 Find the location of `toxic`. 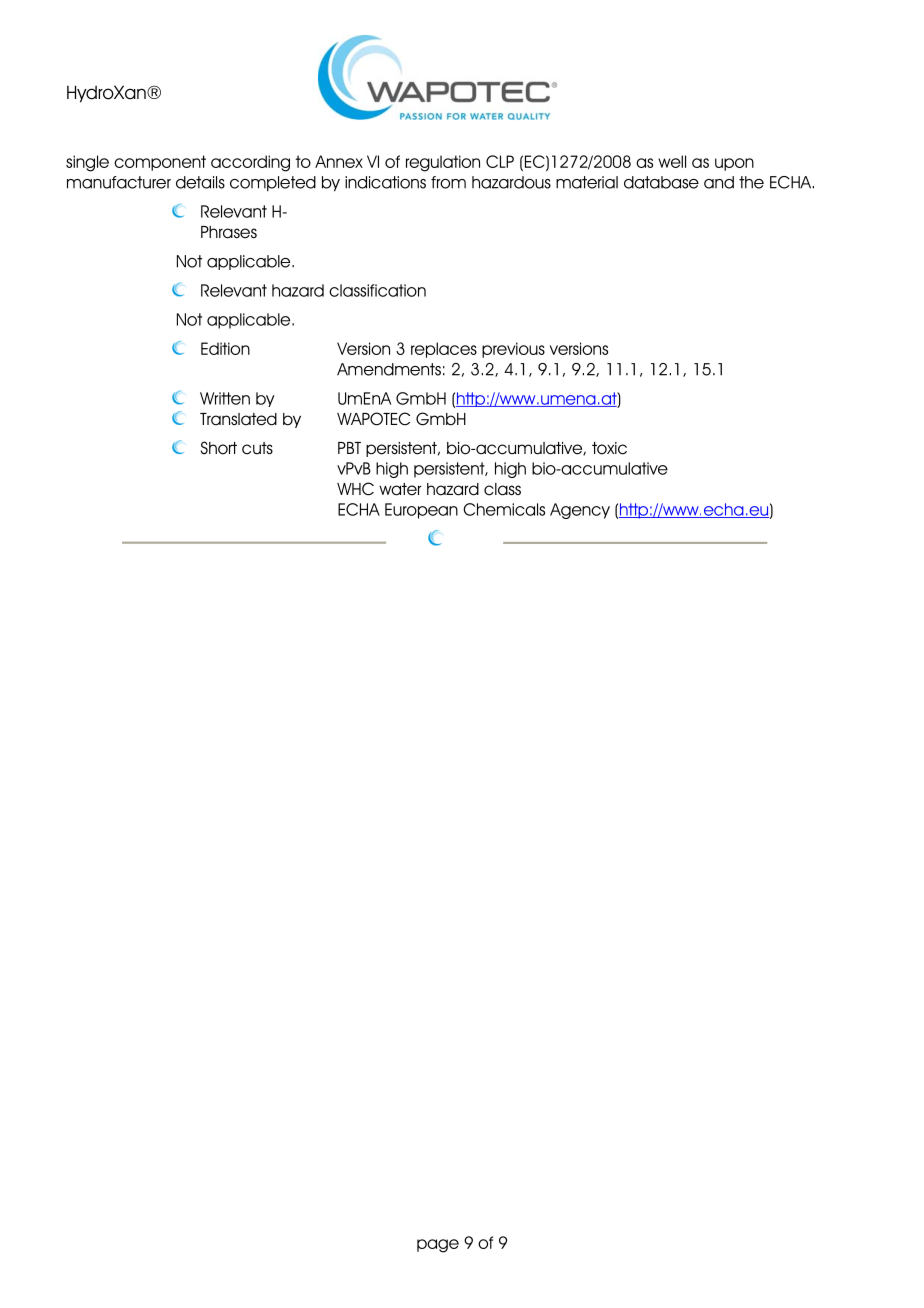

toxic is located at coordinates (609, 448).
